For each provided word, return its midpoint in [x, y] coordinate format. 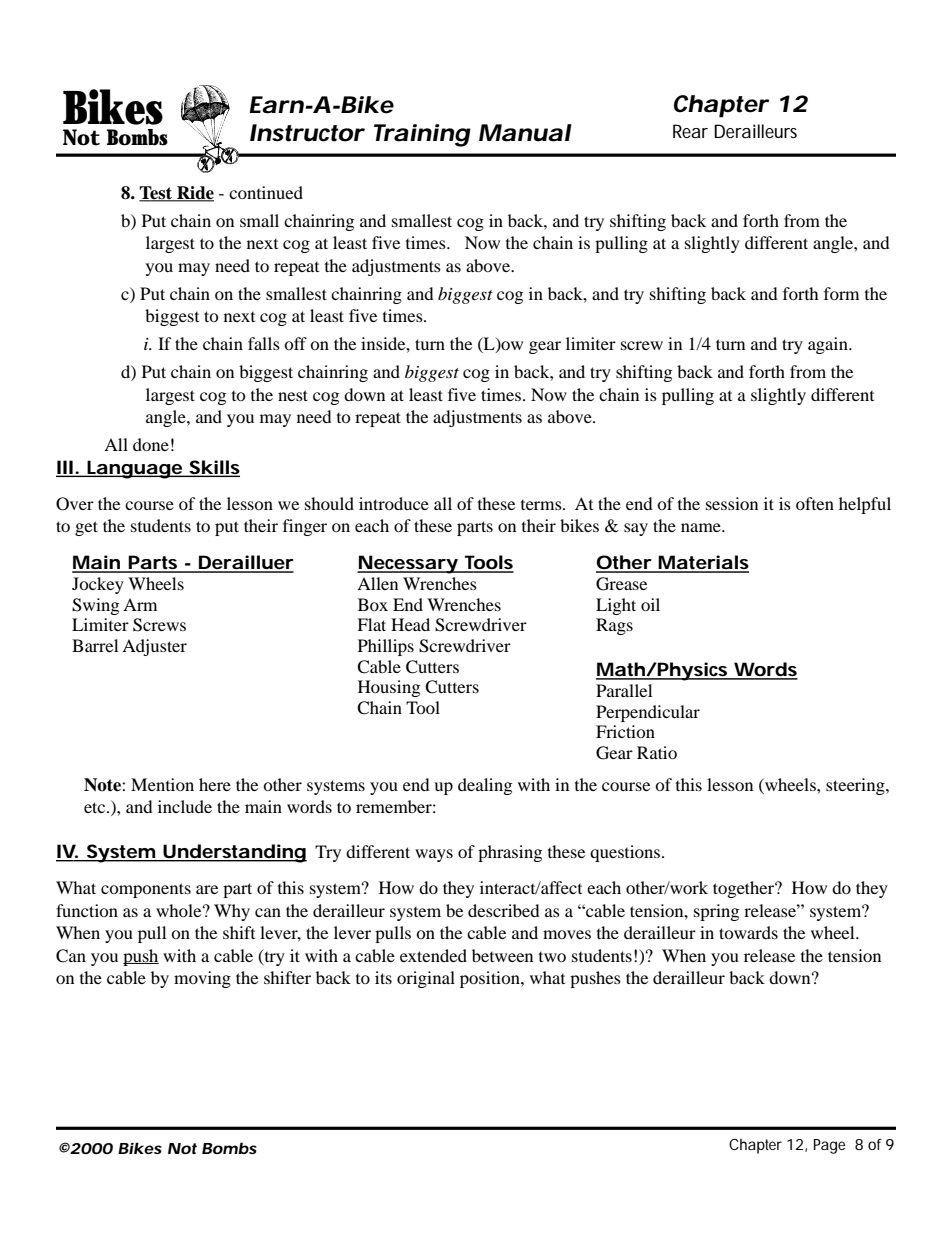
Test [156, 194]
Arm [140, 604]
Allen [377, 583]
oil [650, 604]
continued [266, 192]
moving [202, 979]
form [841, 293]
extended [433, 955]
